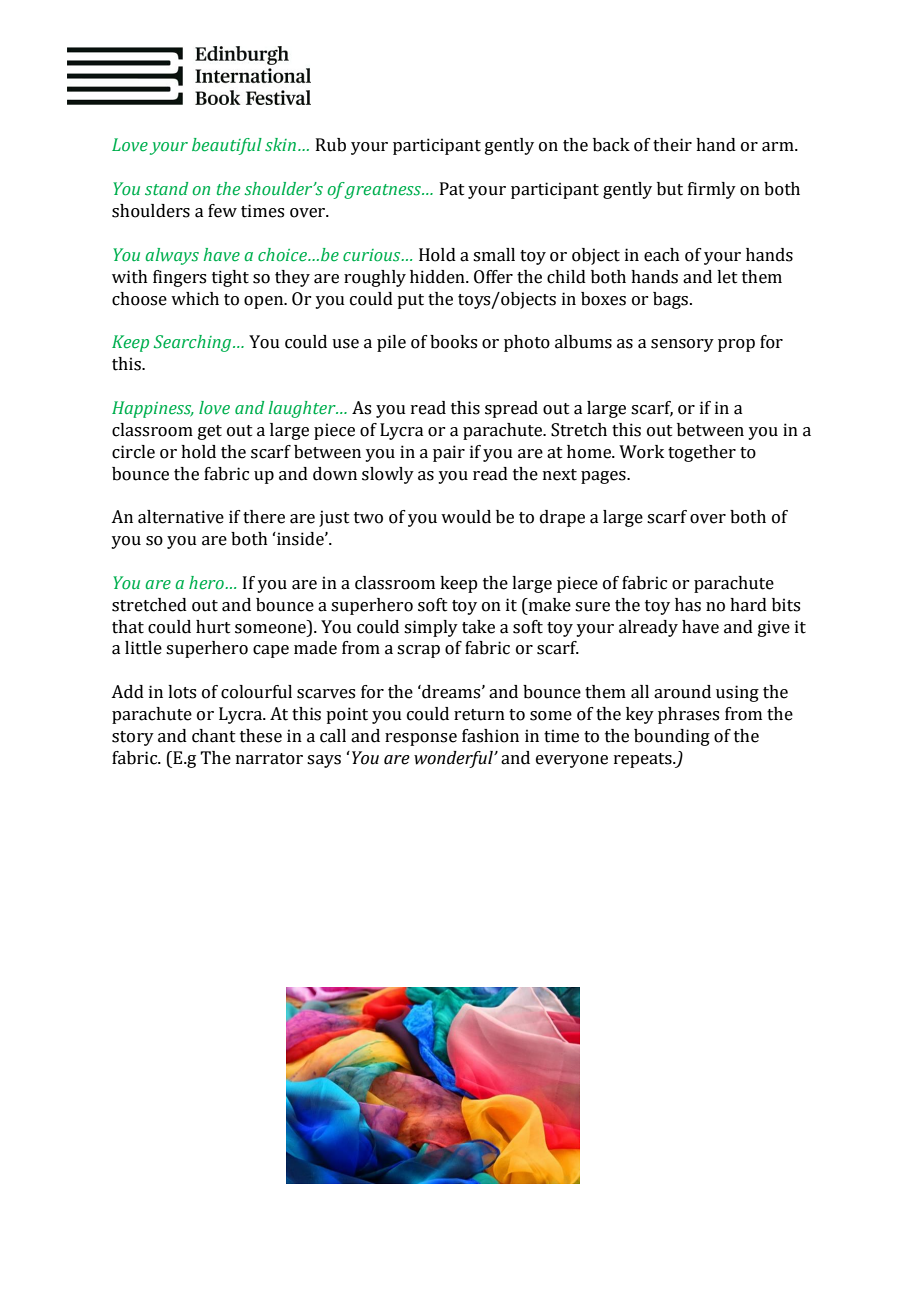 The width and height of the screenshot is (924, 1308). Describe the element at coordinates (133, 452) in the screenshot. I see `circle` at that location.
